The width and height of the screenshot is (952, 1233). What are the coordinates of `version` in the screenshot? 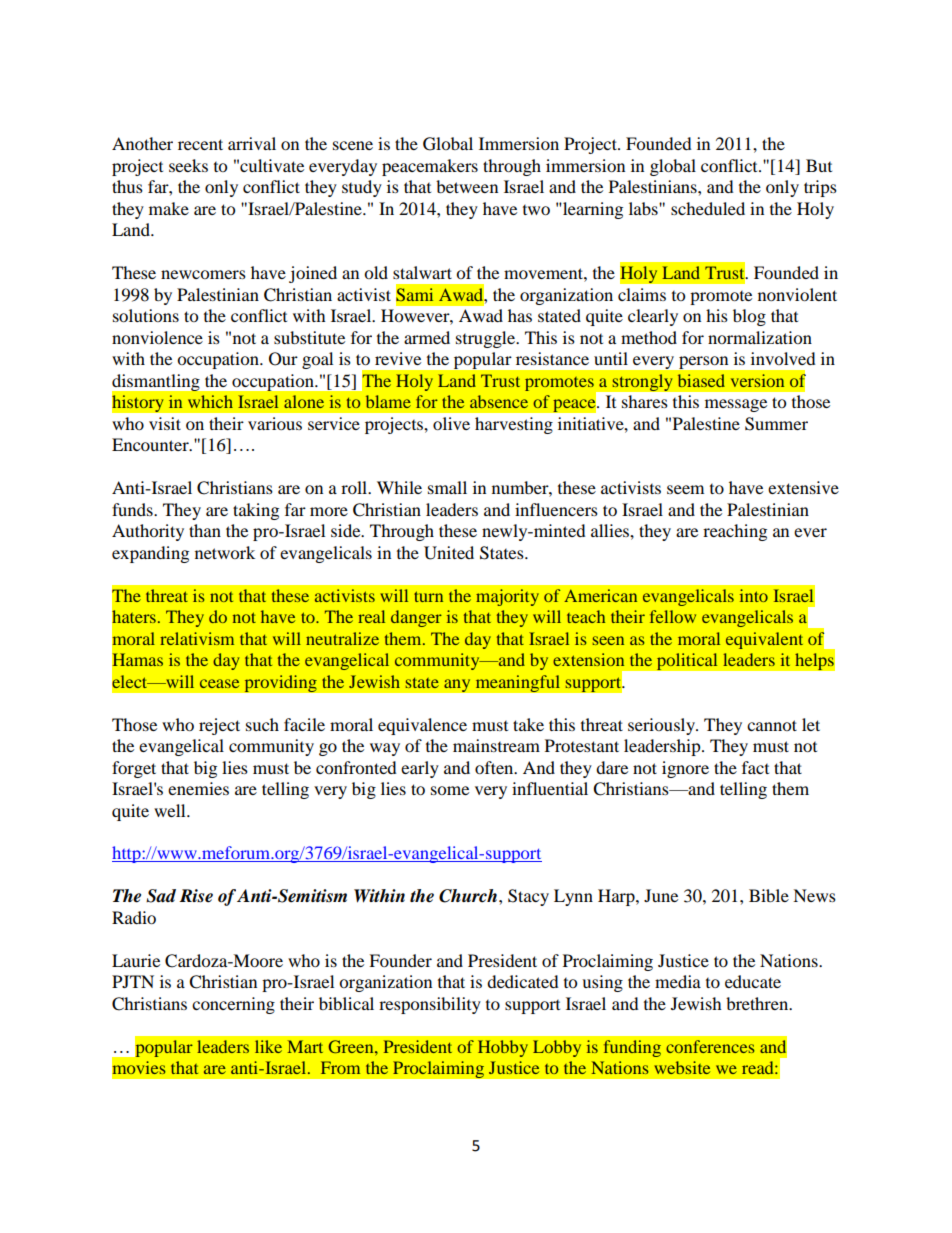 It's located at (757, 380).
